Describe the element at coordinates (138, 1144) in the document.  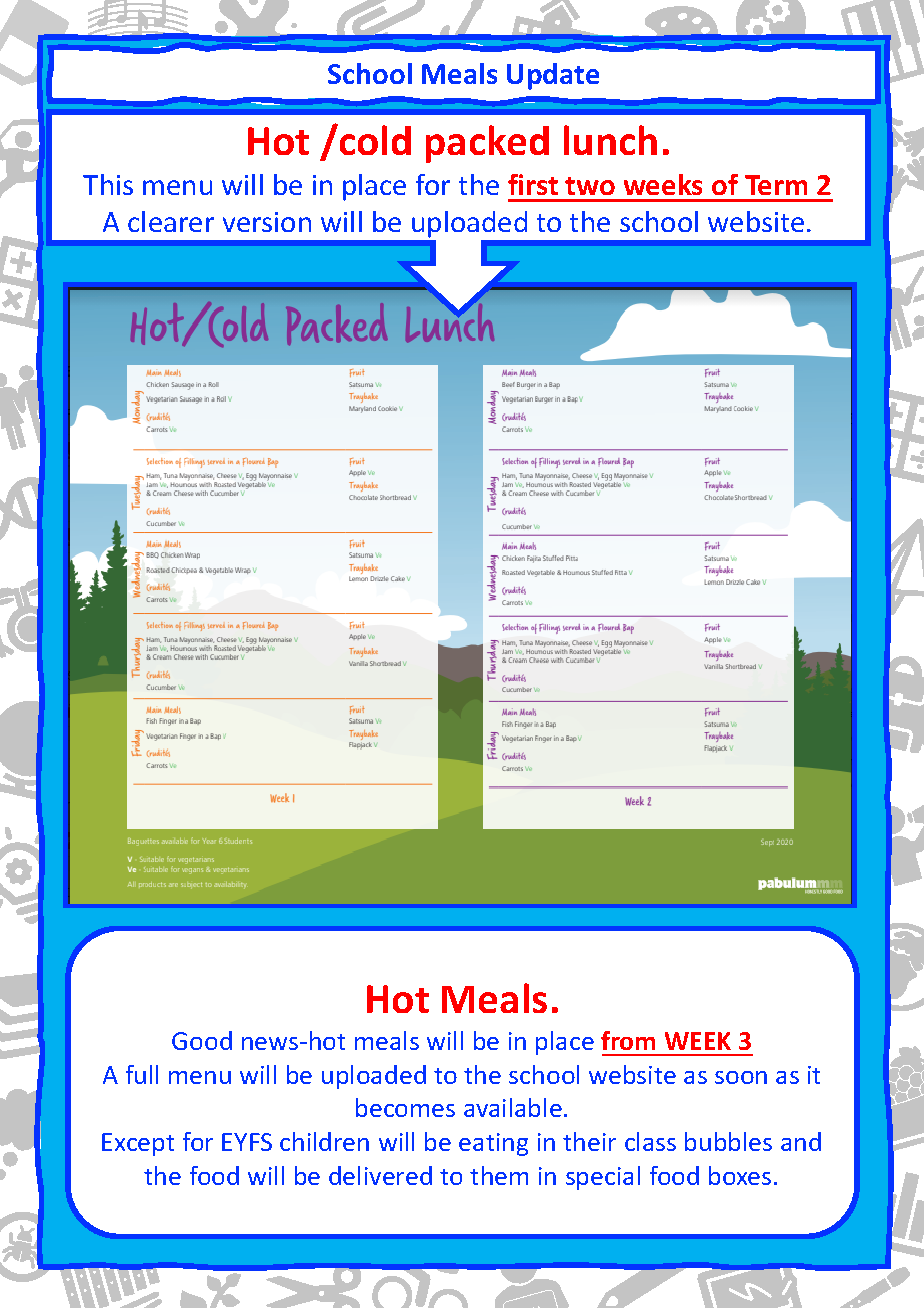
I see `Except` at that location.
